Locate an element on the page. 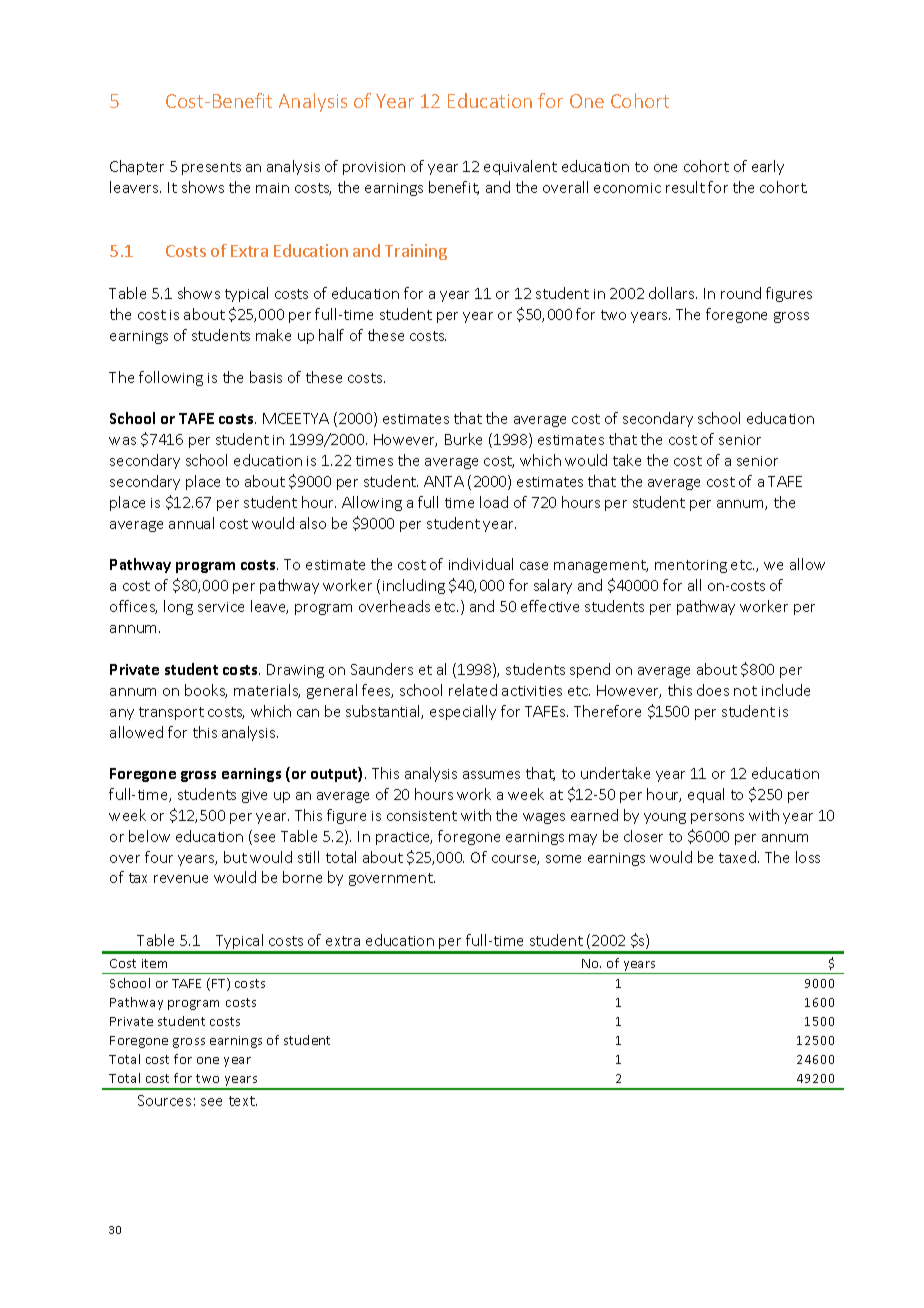 The height and width of the document is (1308, 924). mentoring is located at coordinates (691, 566).
